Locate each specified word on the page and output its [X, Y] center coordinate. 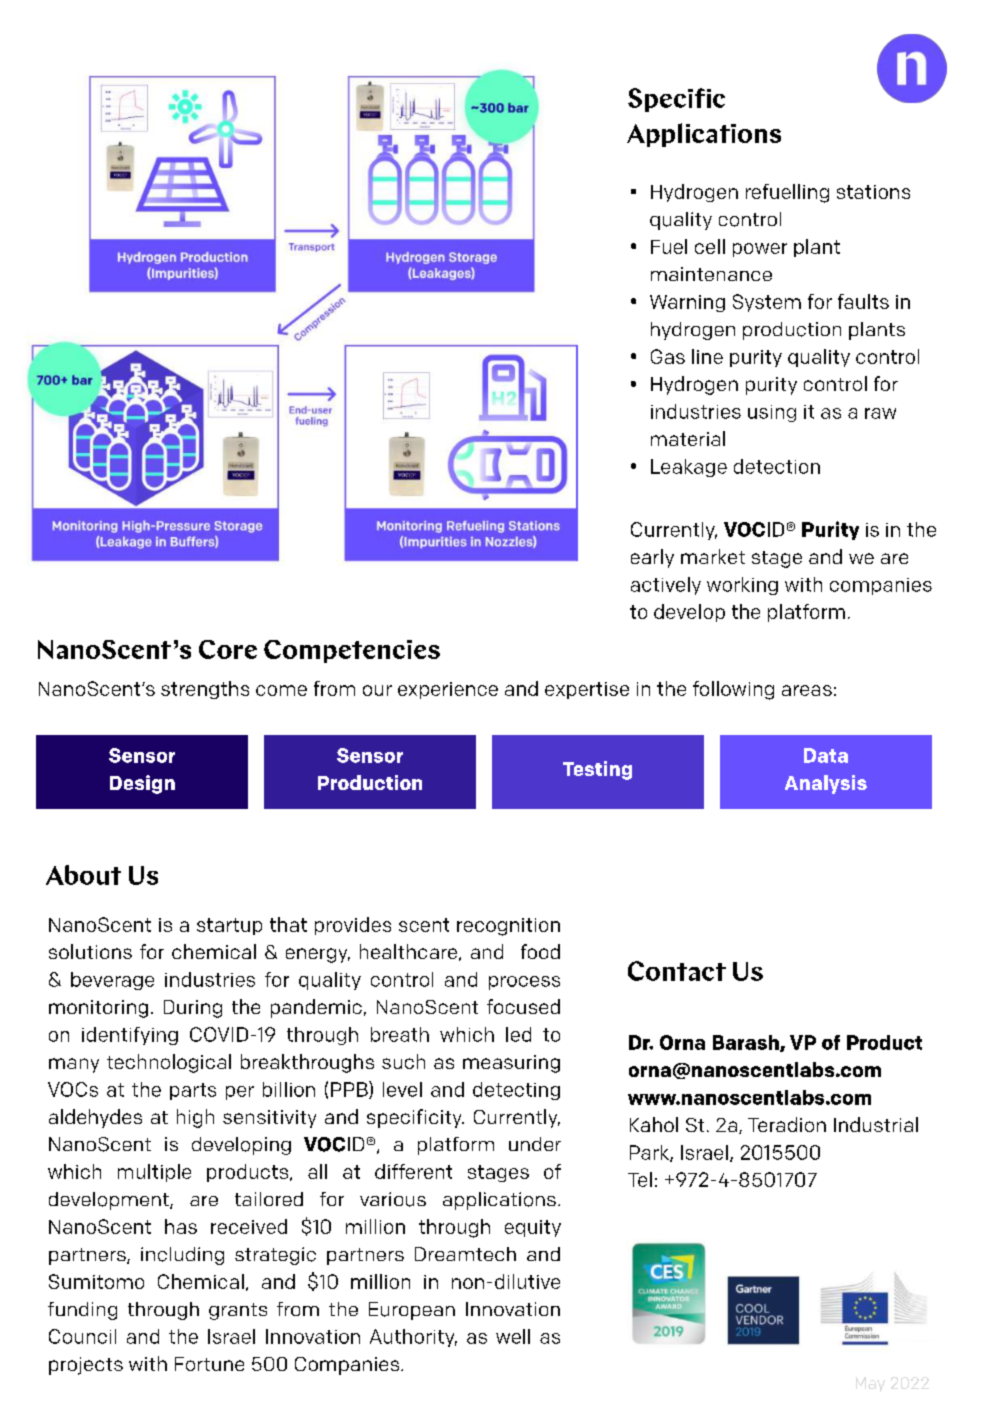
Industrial [876, 1124]
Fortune [209, 1364]
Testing [597, 770]
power [760, 250]
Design [142, 784]
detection [777, 466]
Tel [640, 1179]
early [652, 558]
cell [710, 246]
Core [228, 649]
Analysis [826, 784]
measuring [511, 1064]
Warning [687, 303]
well [513, 1336]
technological [169, 1063]
